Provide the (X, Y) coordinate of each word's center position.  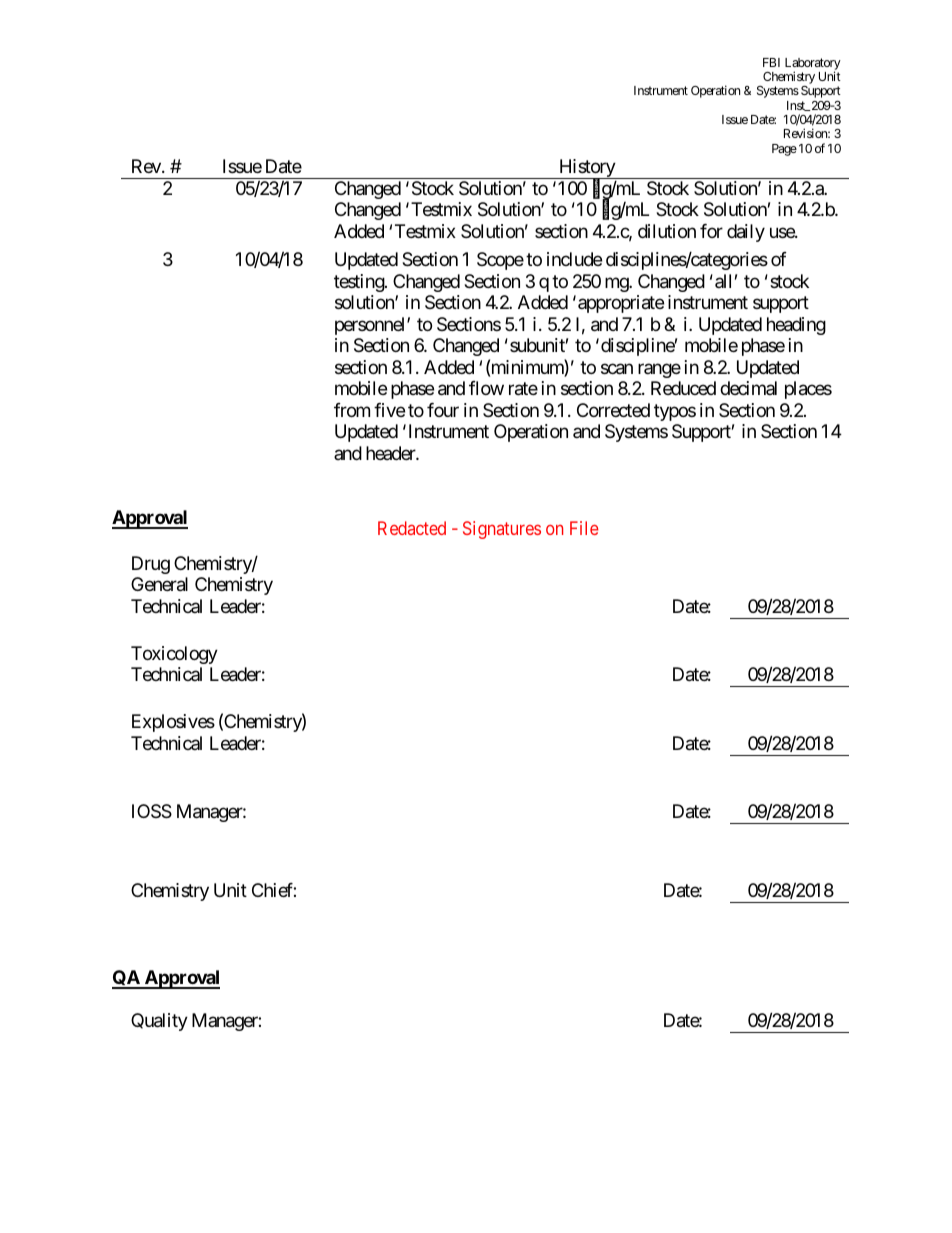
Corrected (613, 410)
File (584, 528)
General (159, 584)
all (723, 281)
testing (360, 283)
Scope (500, 261)
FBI (771, 62)
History (587, 169)
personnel (371, 326)
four (443, 410)
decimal (748, 388)
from (352, 410)
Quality (159, 1022)
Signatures (502, 530)
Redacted (412, 528)
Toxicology (174, 655)
